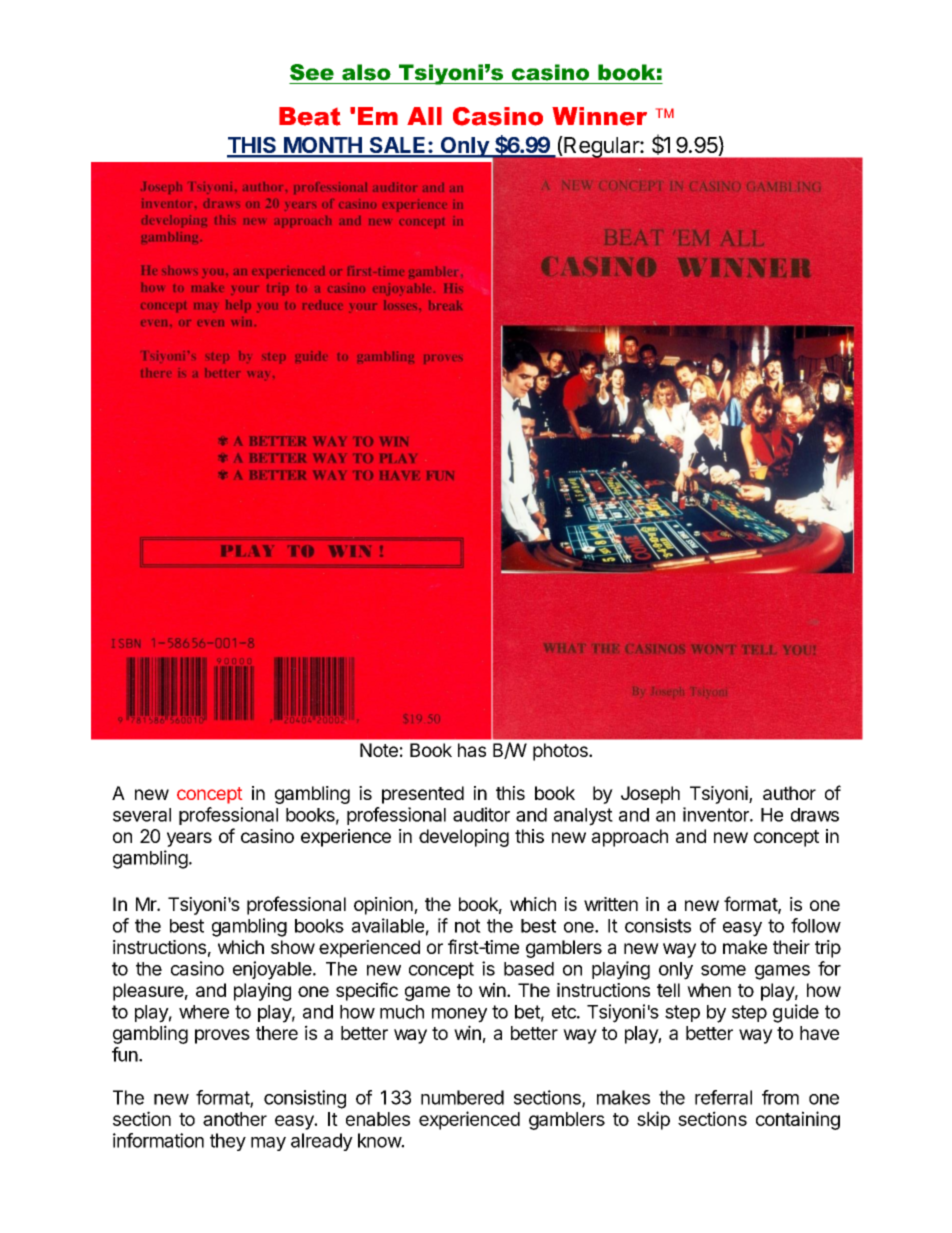 Image resolution: width=952 pixels, height=1233 pixels. Describe the element at coordinates (464, 838) in the document. I see `developing` at that location.
